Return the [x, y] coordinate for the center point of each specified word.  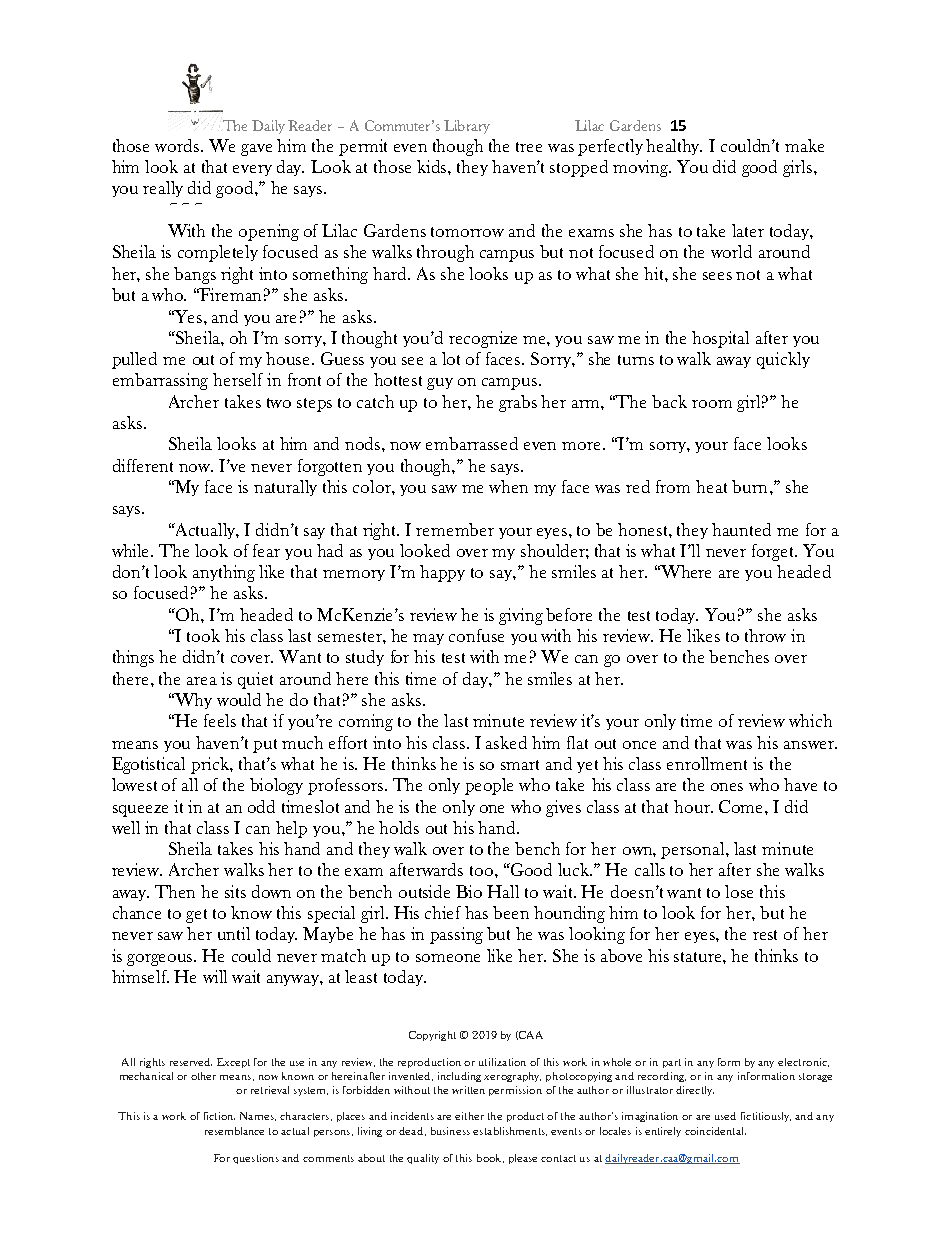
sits [235, 891]
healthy [674, 147]
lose [739, 891]
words [178, 145]
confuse [476, 635]
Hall [503, 891]
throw [765, 635]
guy [440, 384]
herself [238, 379]
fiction [219, 1116]
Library [467, 127]
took [203, 635]
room [712, 404]
